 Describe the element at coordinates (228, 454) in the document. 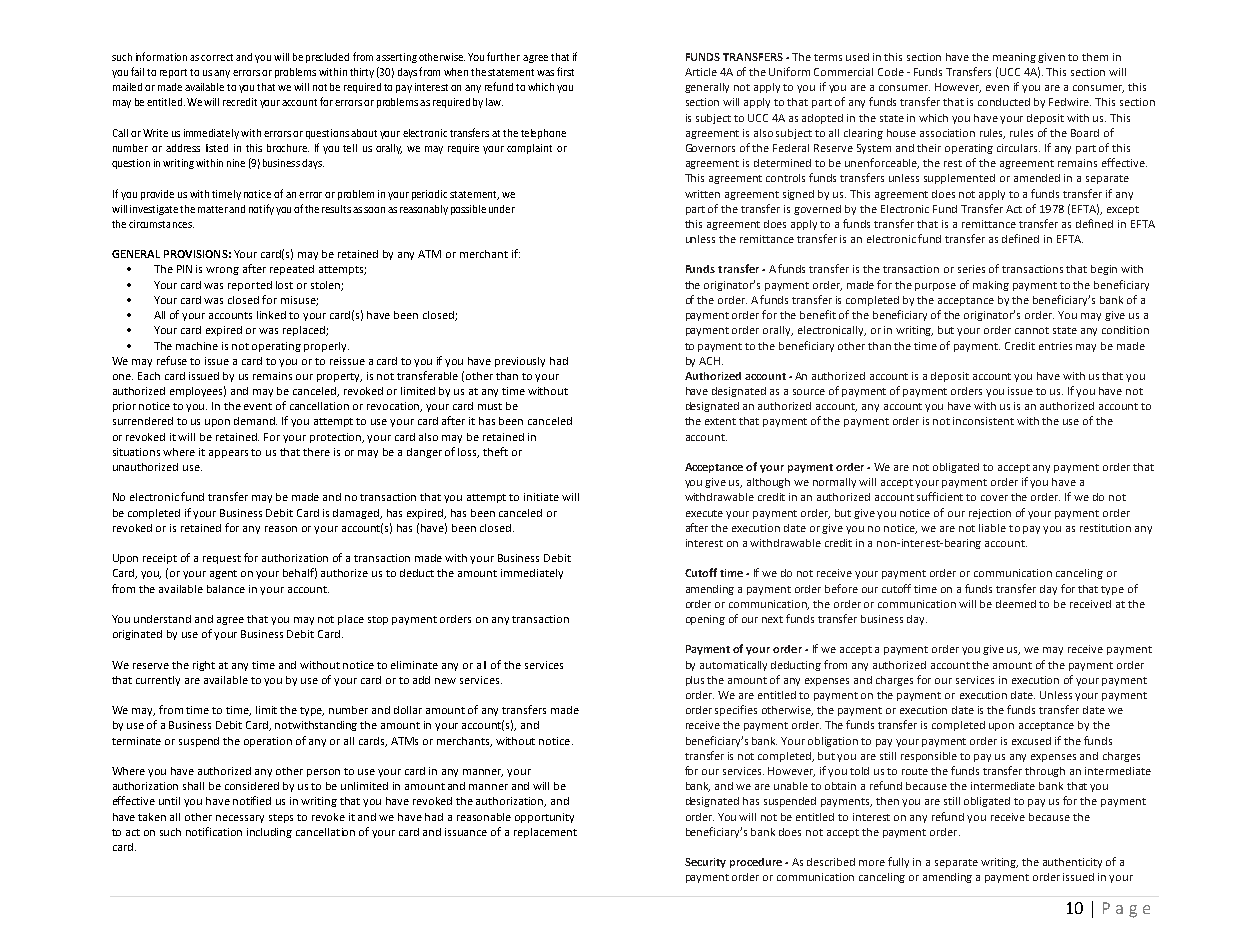

I see `appears` at that location.
